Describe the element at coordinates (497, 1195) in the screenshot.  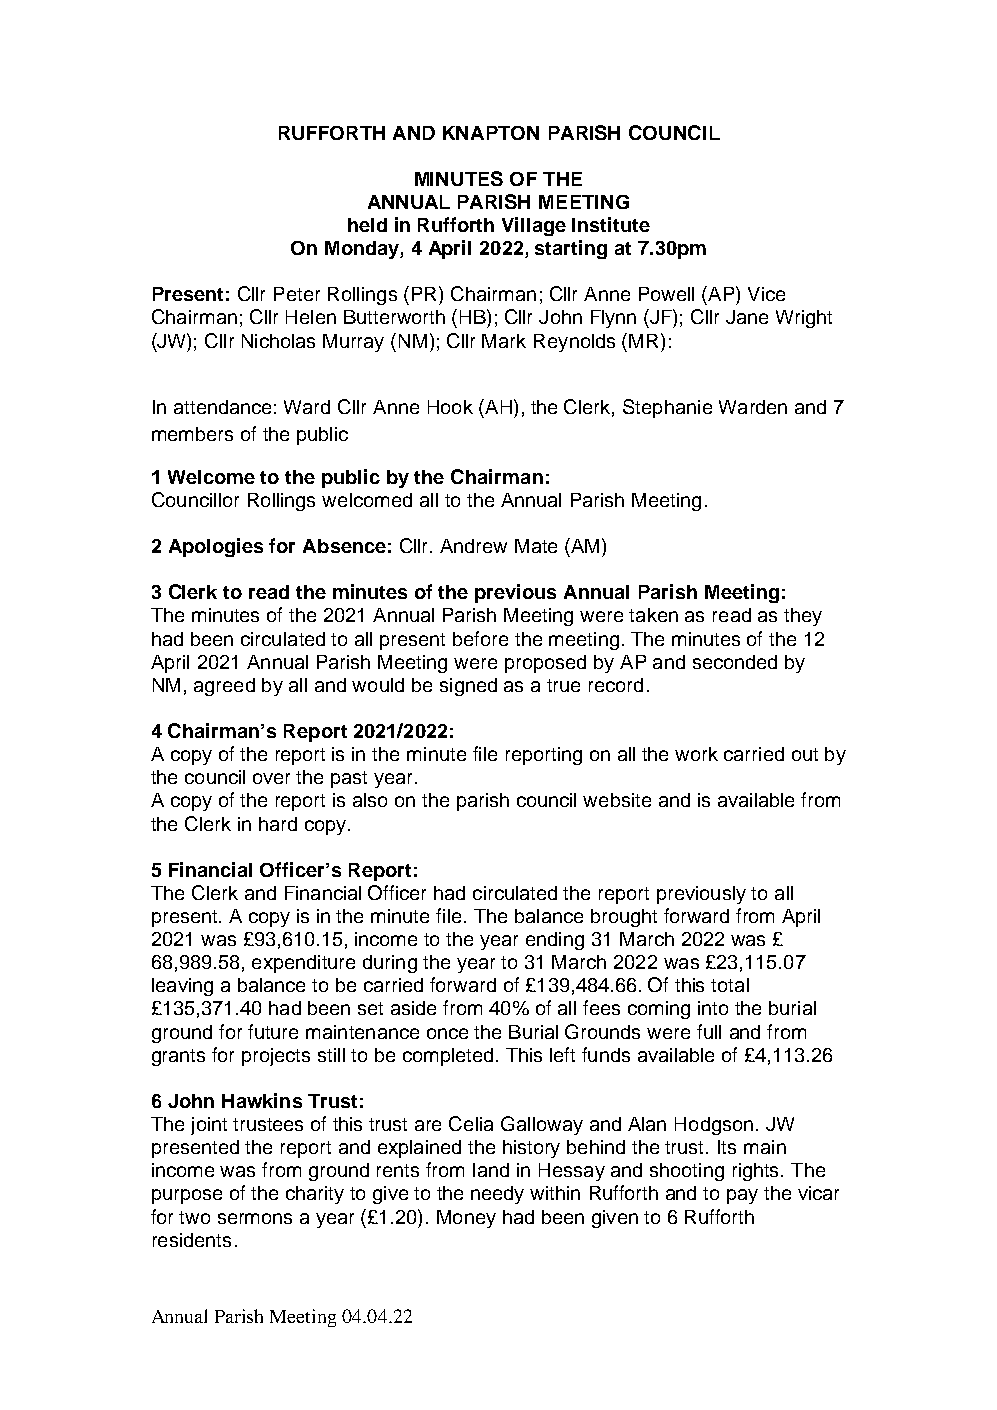
I see `needy` at that location.
